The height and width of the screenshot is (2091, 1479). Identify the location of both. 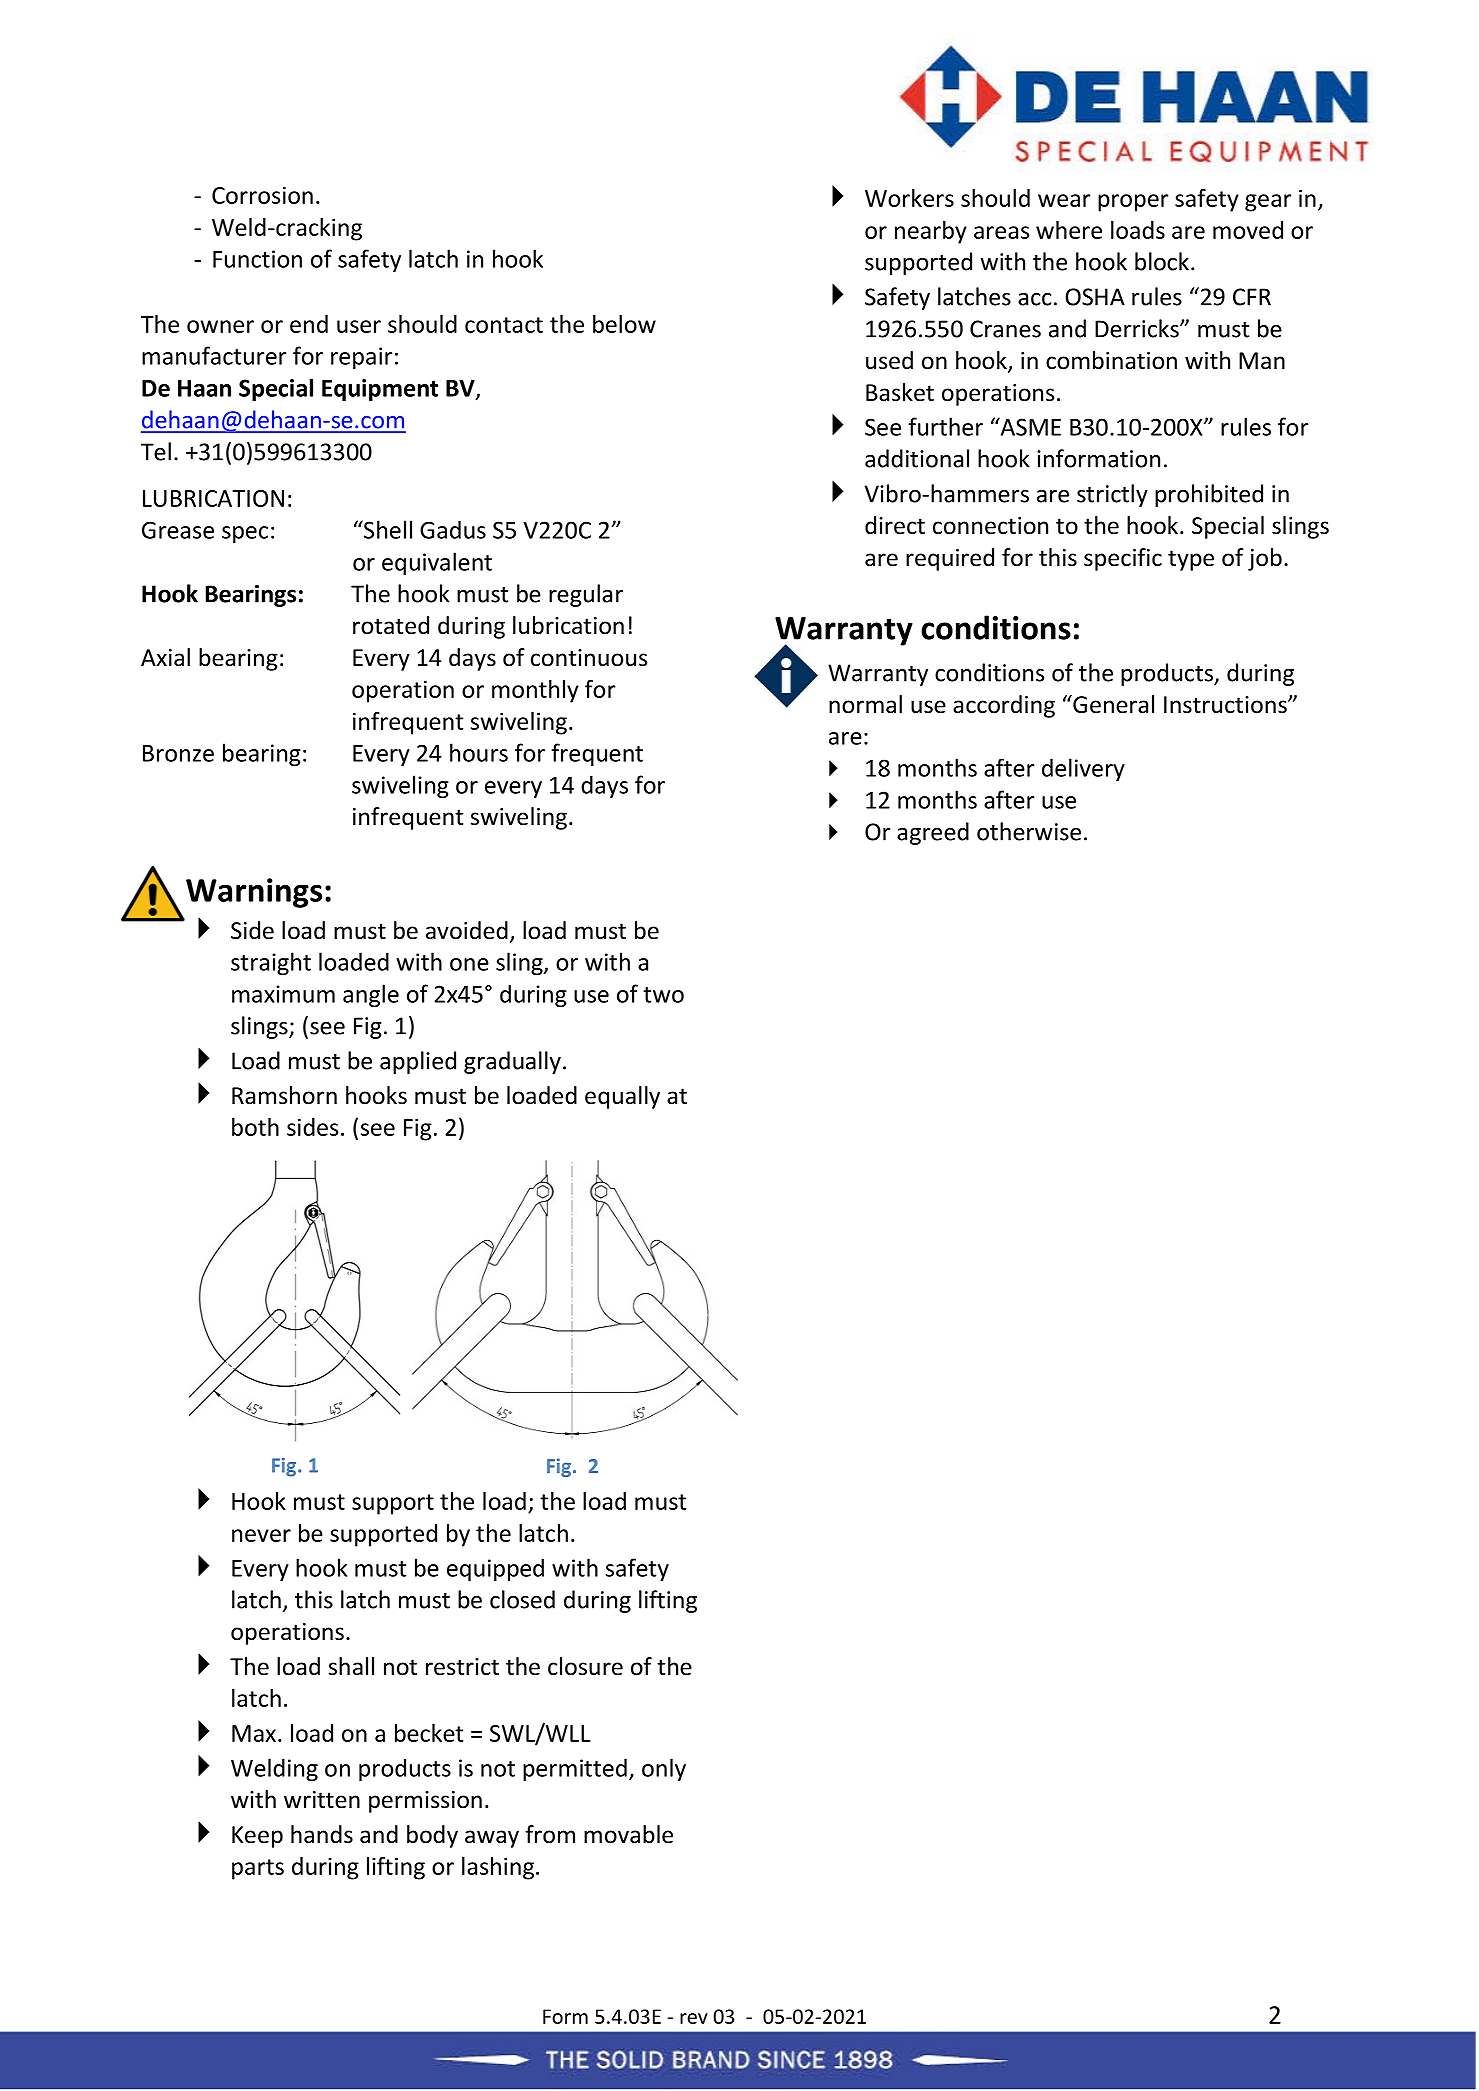
(255, 1127).
